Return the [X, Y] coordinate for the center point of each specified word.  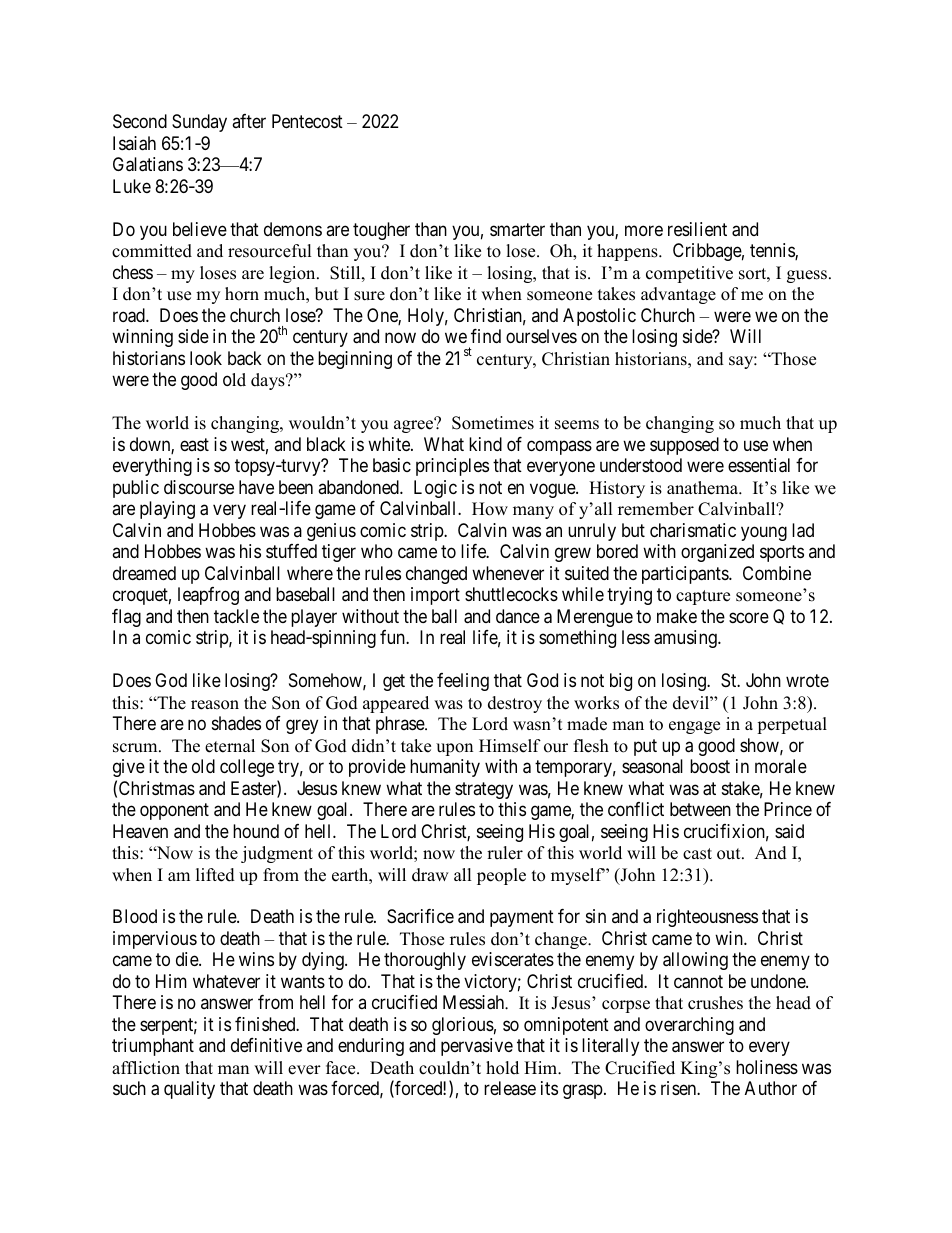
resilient [697, 229]
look [206, 358]
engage [694, 727]
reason [215, 705]
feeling [463, 682]
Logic [435, 489]
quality [189, 1090]
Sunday [199, 123]
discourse [199, 487]
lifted [215, 875]
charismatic [693, 530]
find [486, 336]
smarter [517, 229]
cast [697, 854]
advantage [678, 295]
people [501, 876]
